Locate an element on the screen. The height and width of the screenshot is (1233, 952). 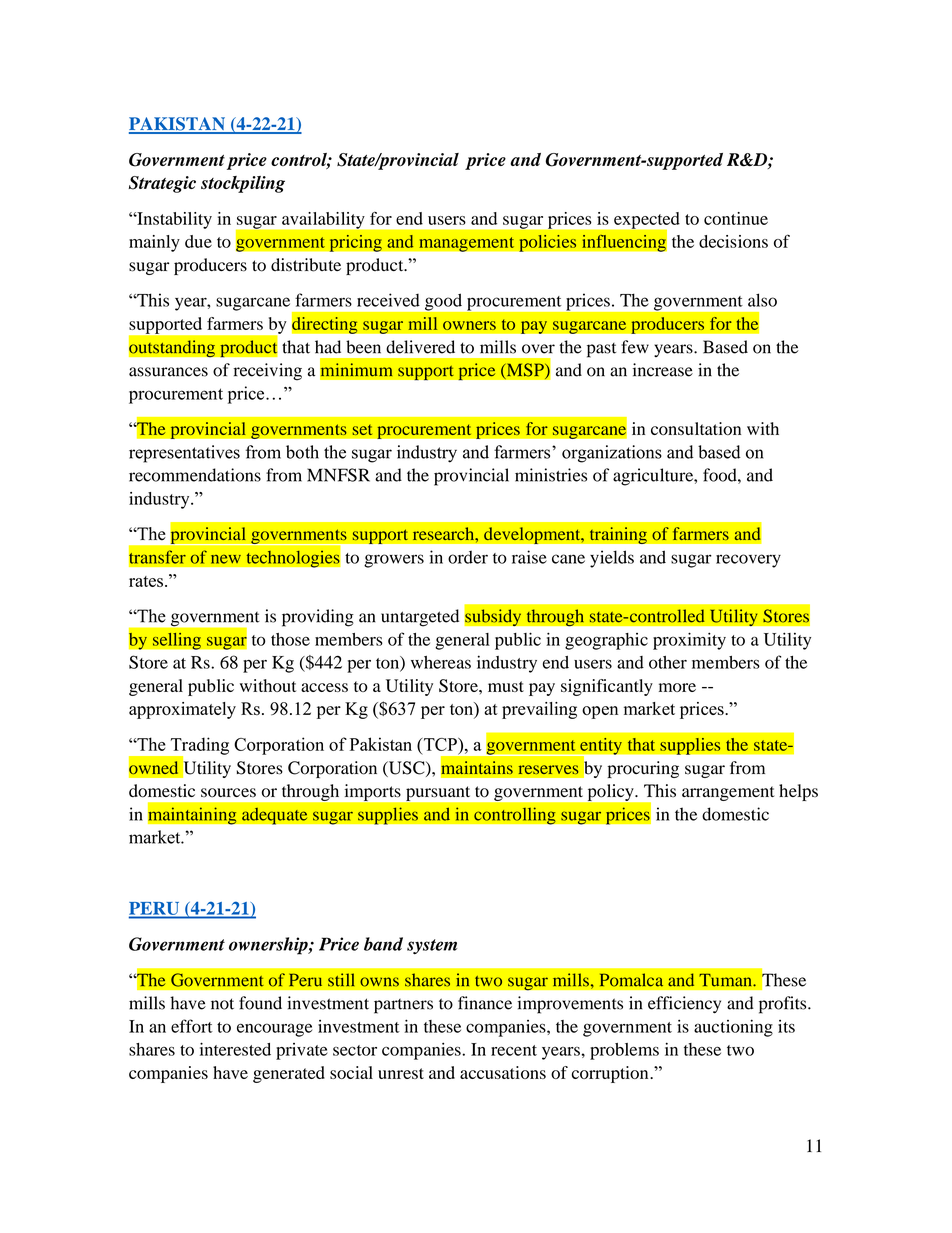
management is located at coordinates (467, 244).
